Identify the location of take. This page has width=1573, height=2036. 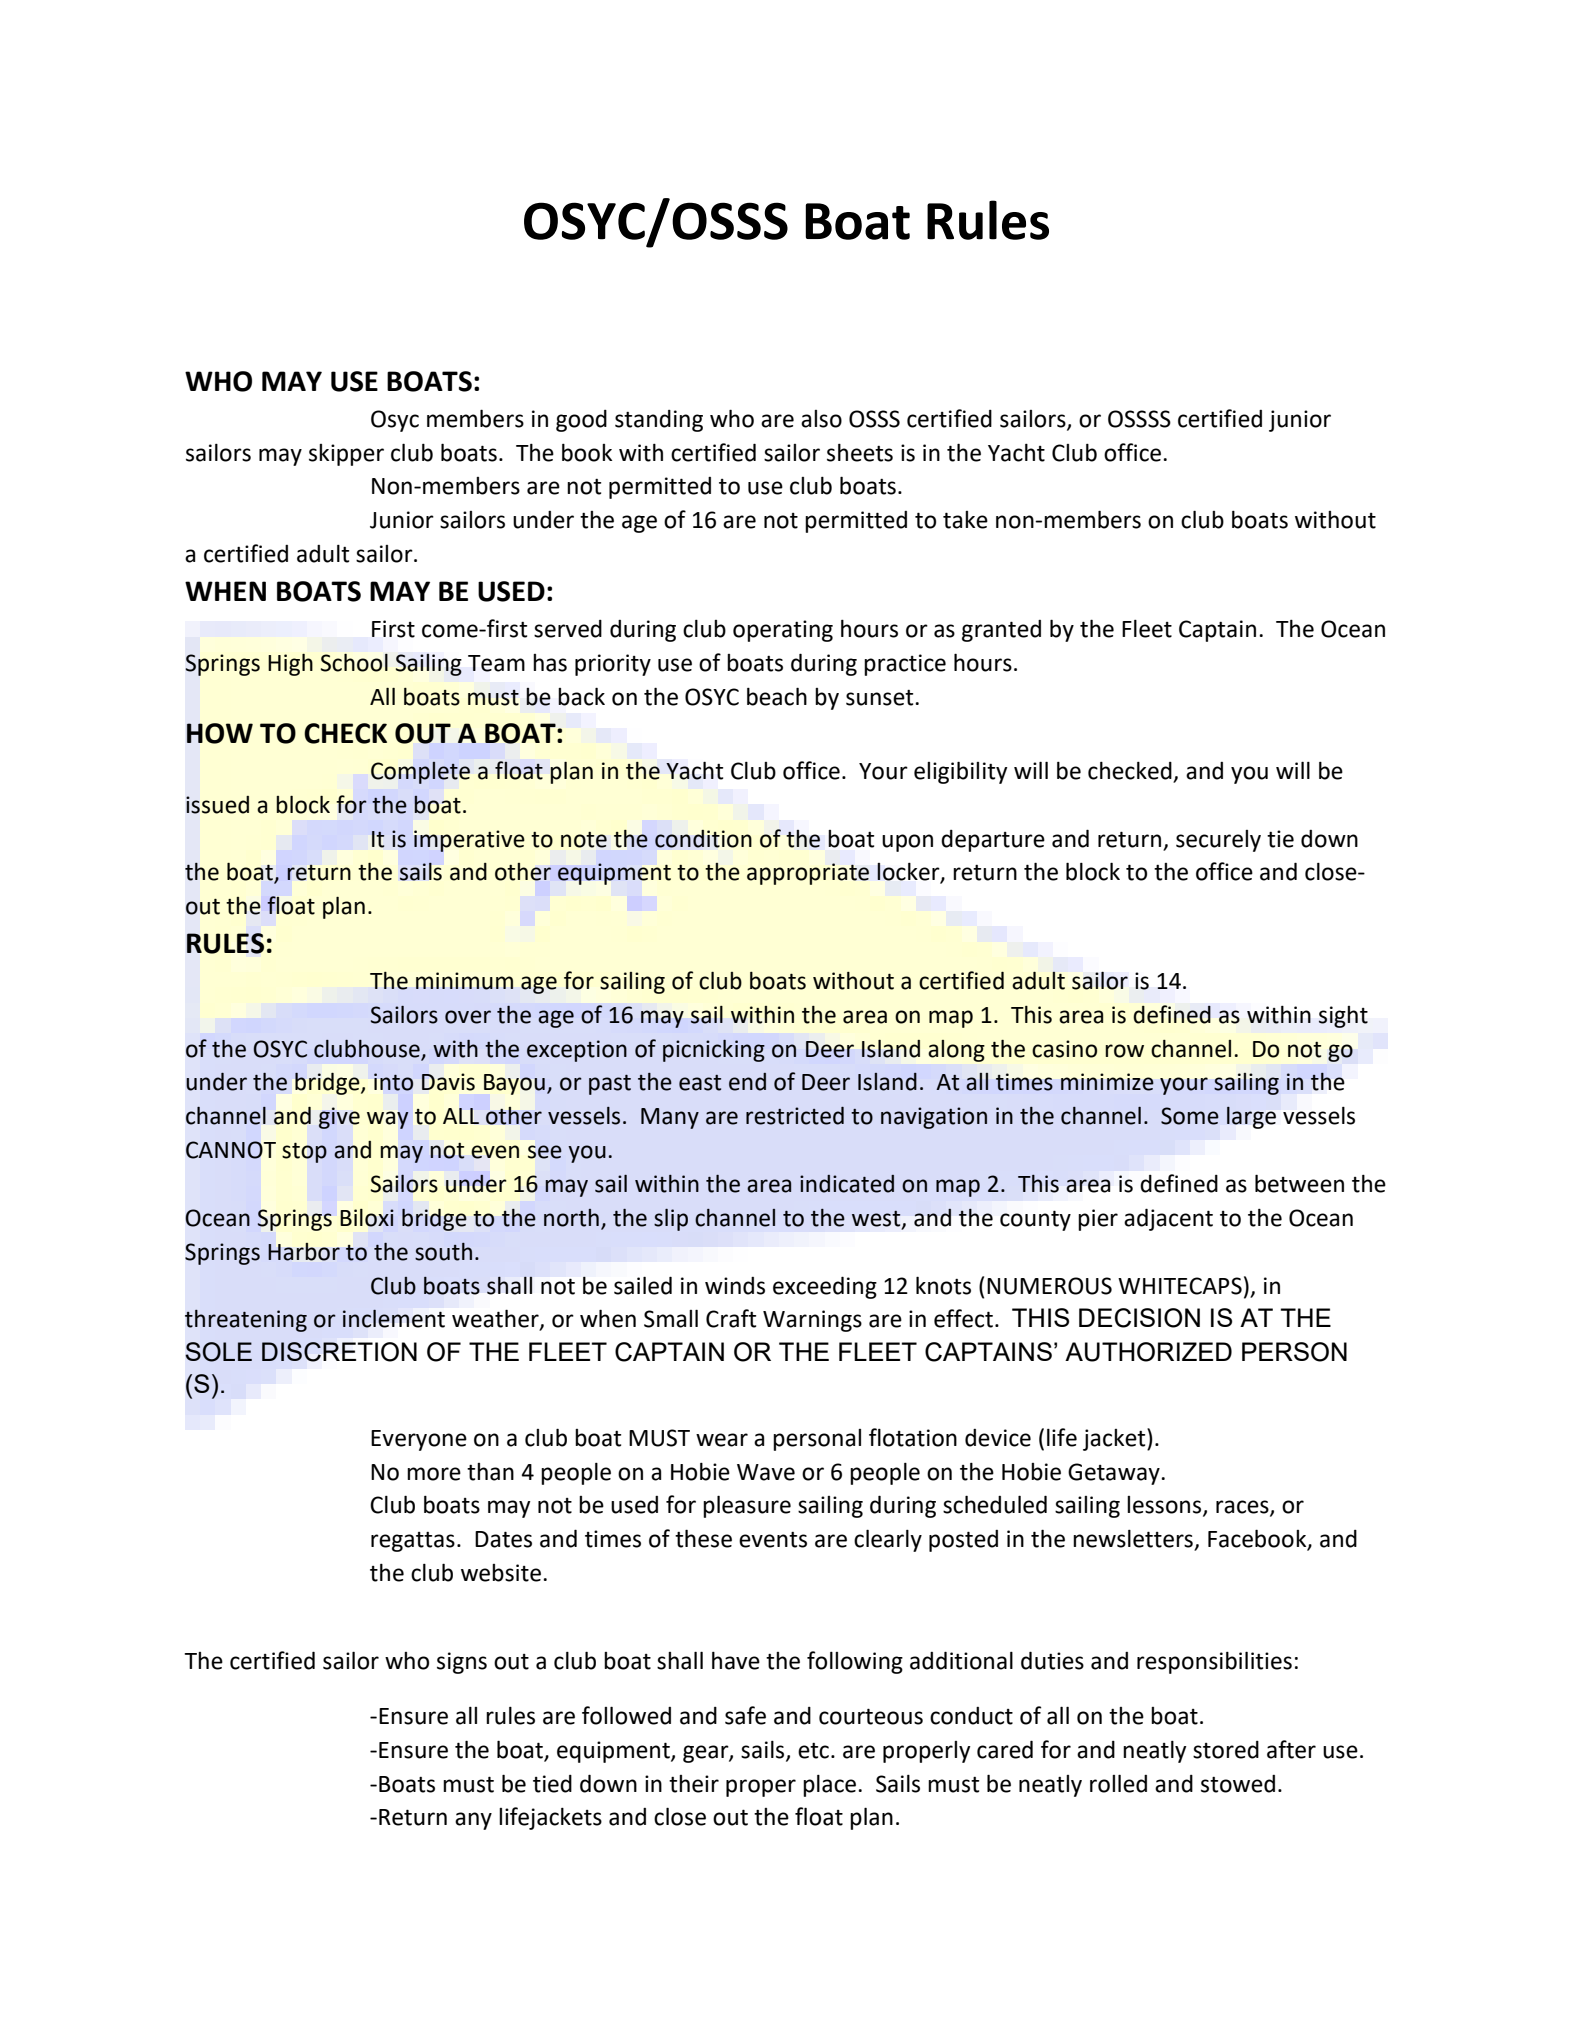
(965, 520).
